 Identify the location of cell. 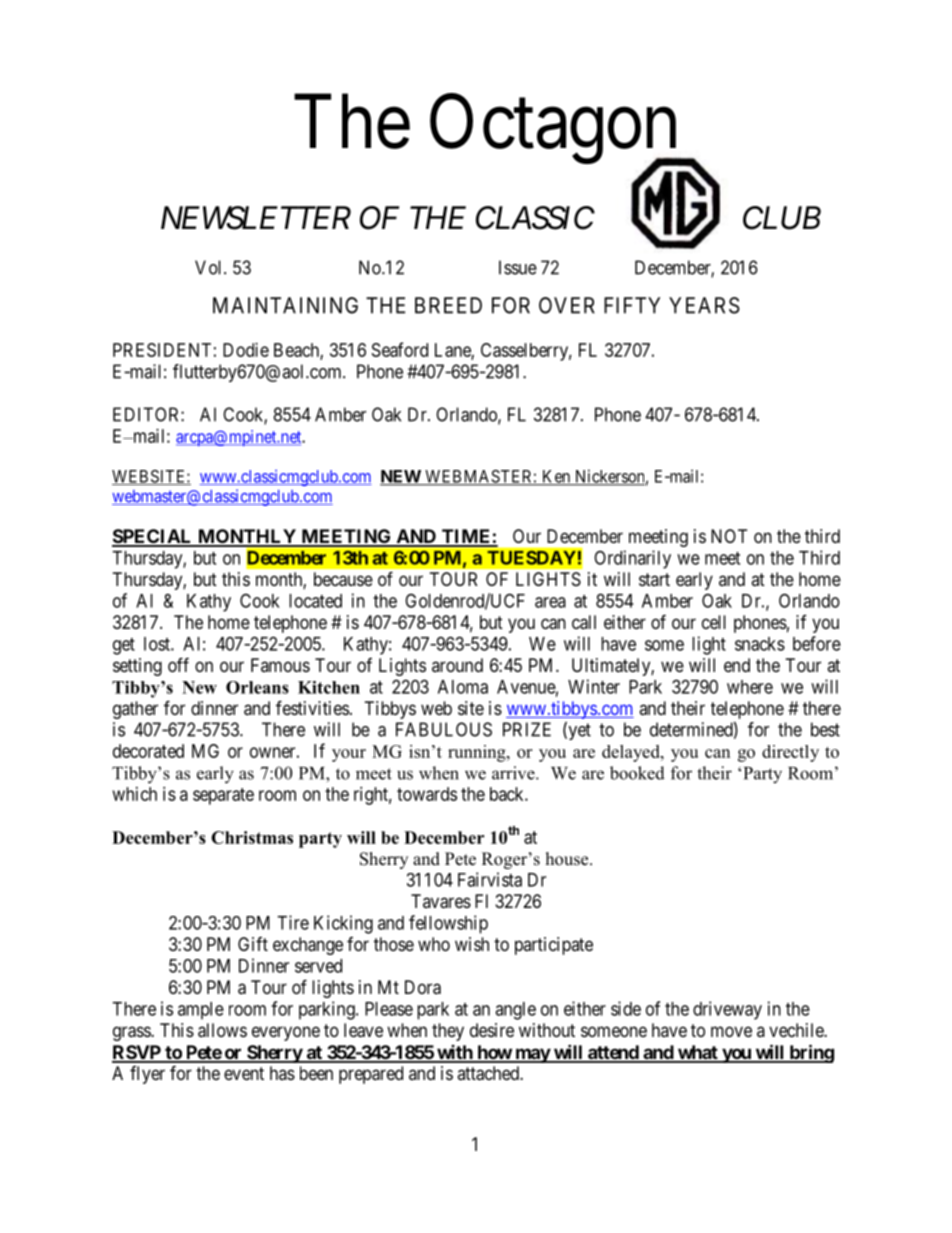
(714, 622).
